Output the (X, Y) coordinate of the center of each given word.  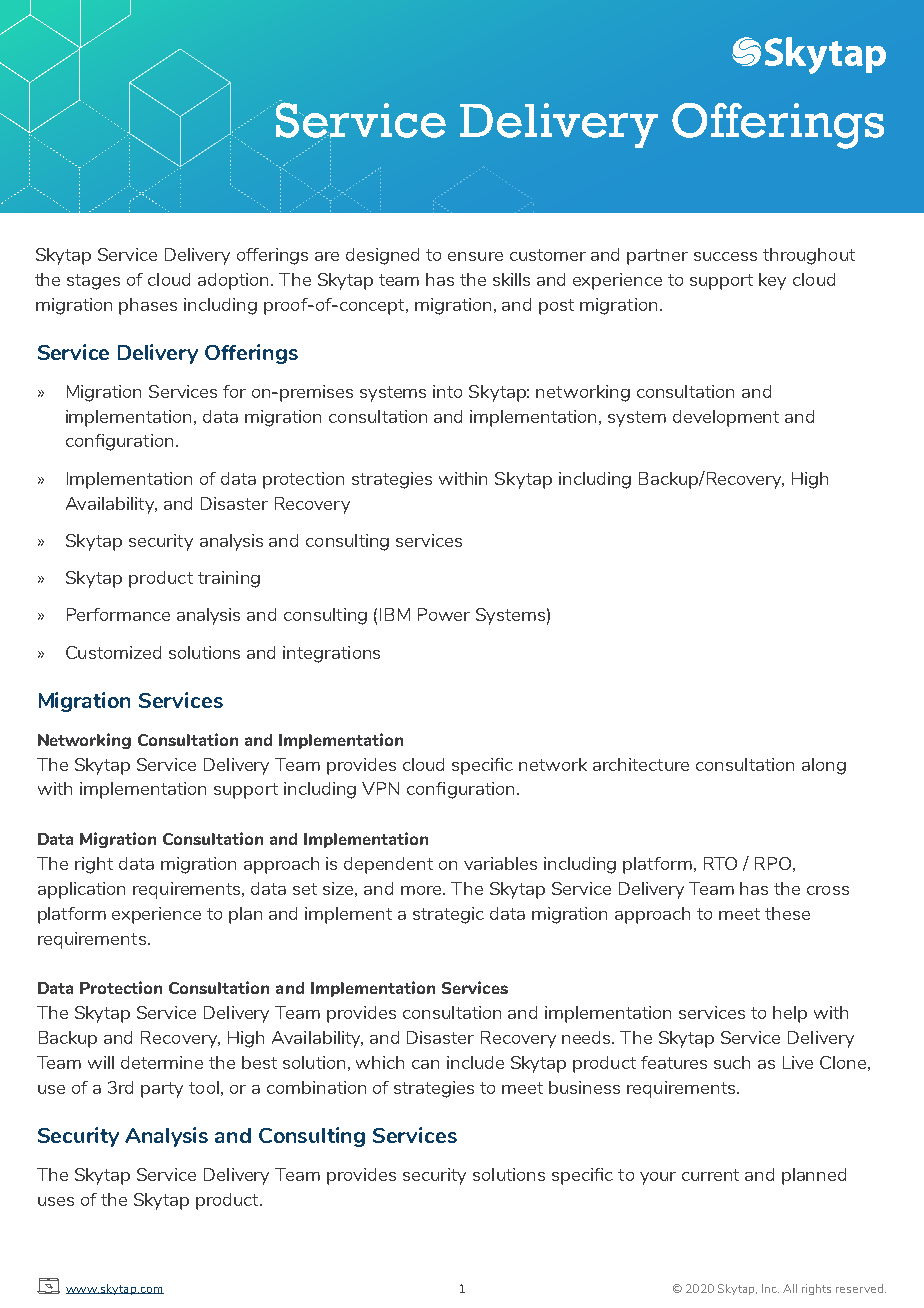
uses (56, 1201)
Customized (113, 652)
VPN (380, 788)
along (824, 766)
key (772, 281)
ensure (475, 256)
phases (148, 306)
